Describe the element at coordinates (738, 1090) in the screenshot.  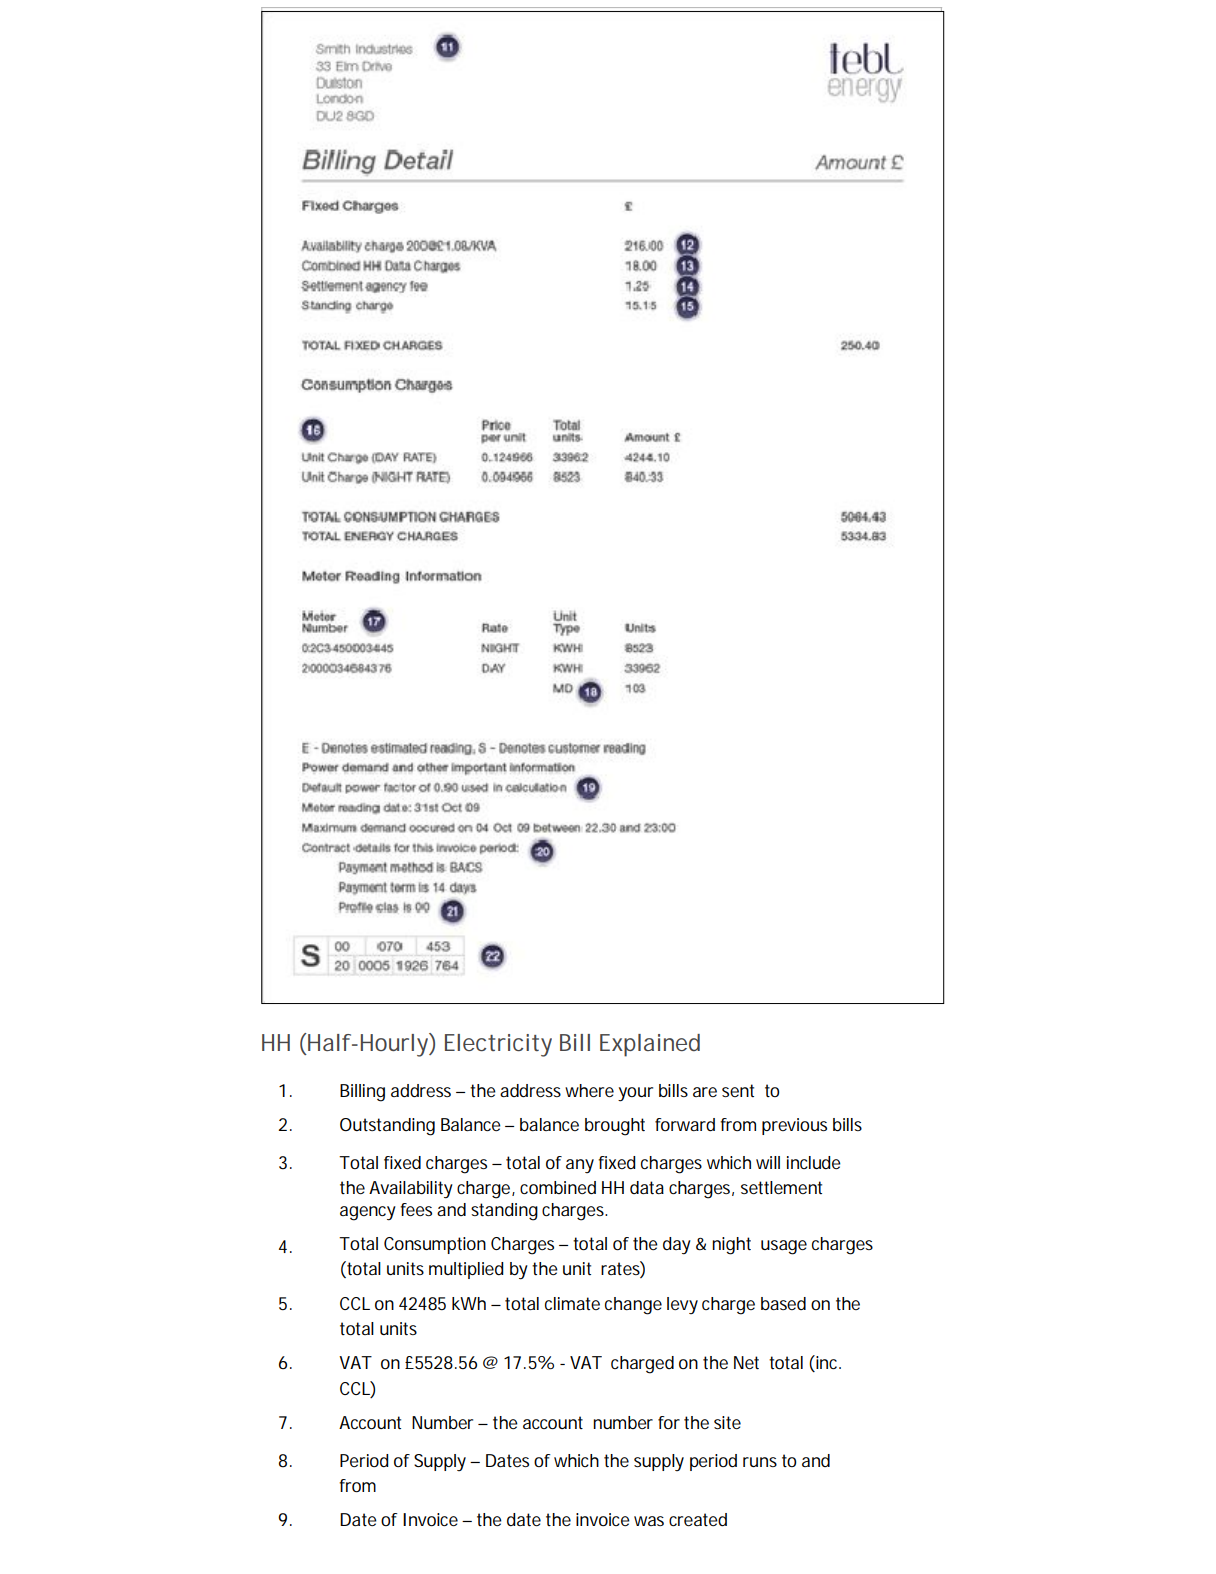
I see `sent` at that location.
